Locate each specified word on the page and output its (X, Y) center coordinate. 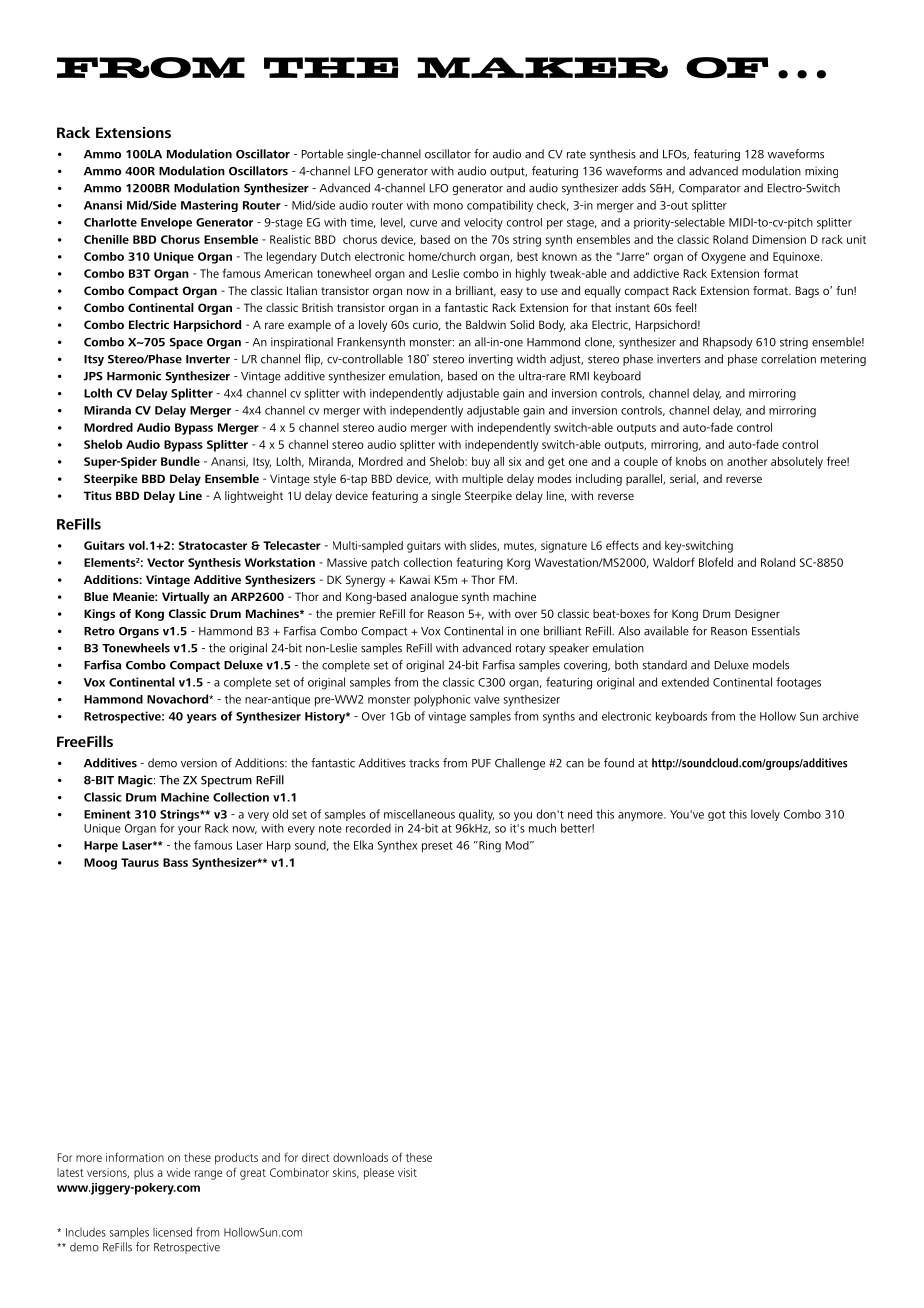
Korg (518, 564)
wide (178, 1172)
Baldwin (486, 324)
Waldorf (674, 562)
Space (186, 343)
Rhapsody (728, 343)
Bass (175, 862)
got (716, 815)
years (202, 719)
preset (437, 846)
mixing (821, 172)
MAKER (542, 67)
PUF (481, 763)
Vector (165, 562)
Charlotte (110, 222)
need (580, 814)
